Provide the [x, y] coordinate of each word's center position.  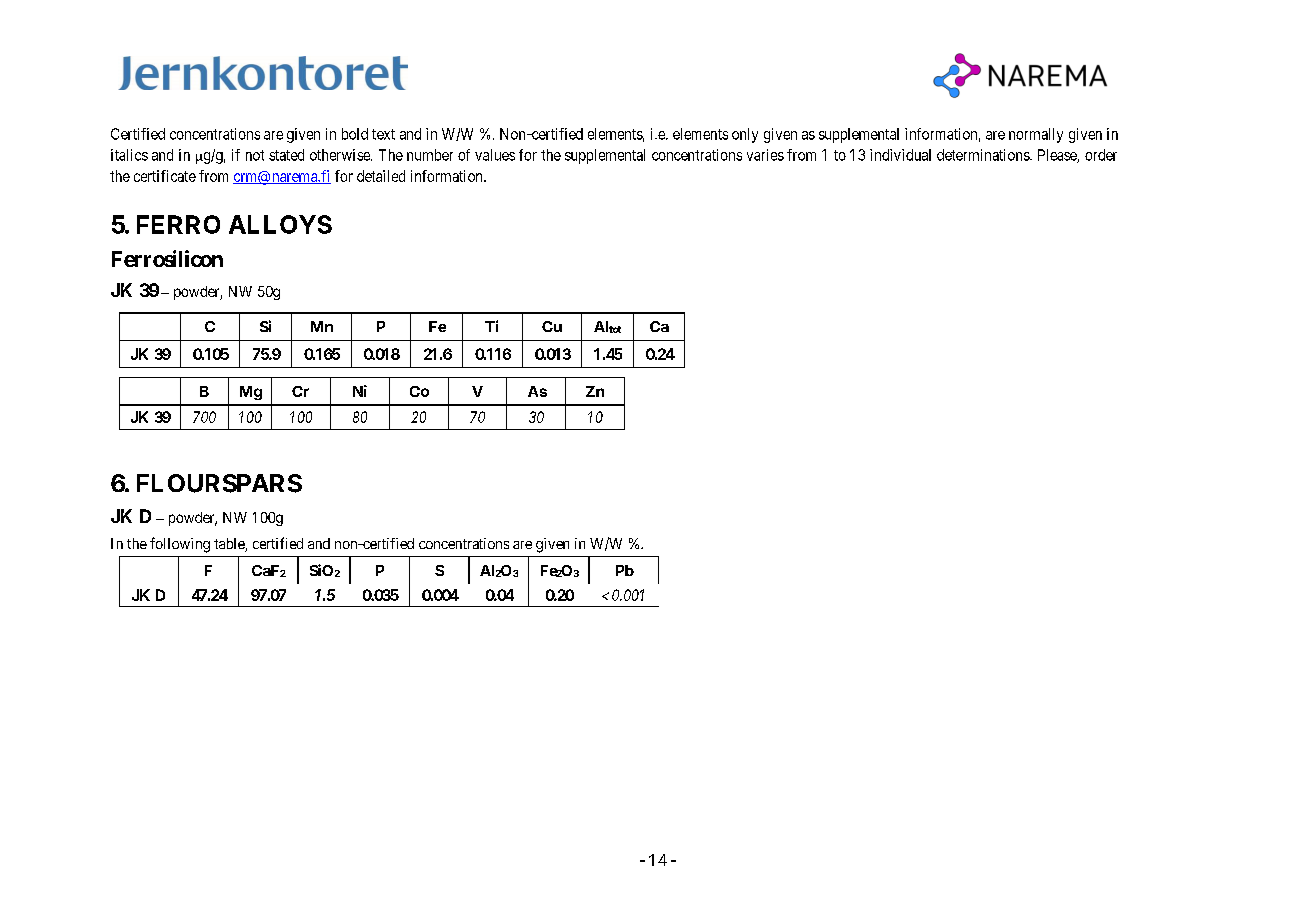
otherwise [341, 155]
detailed [381, 176]
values [495, 155]
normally [1036, 135]
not [255, 155]
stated [286, 155]
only [745, 135]
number [430, 155]
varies [765, 155]
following [180, 545]
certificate [165, 176]
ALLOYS [280, 224]
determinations [984, 155]
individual [900, 155]
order [1101, 155]
